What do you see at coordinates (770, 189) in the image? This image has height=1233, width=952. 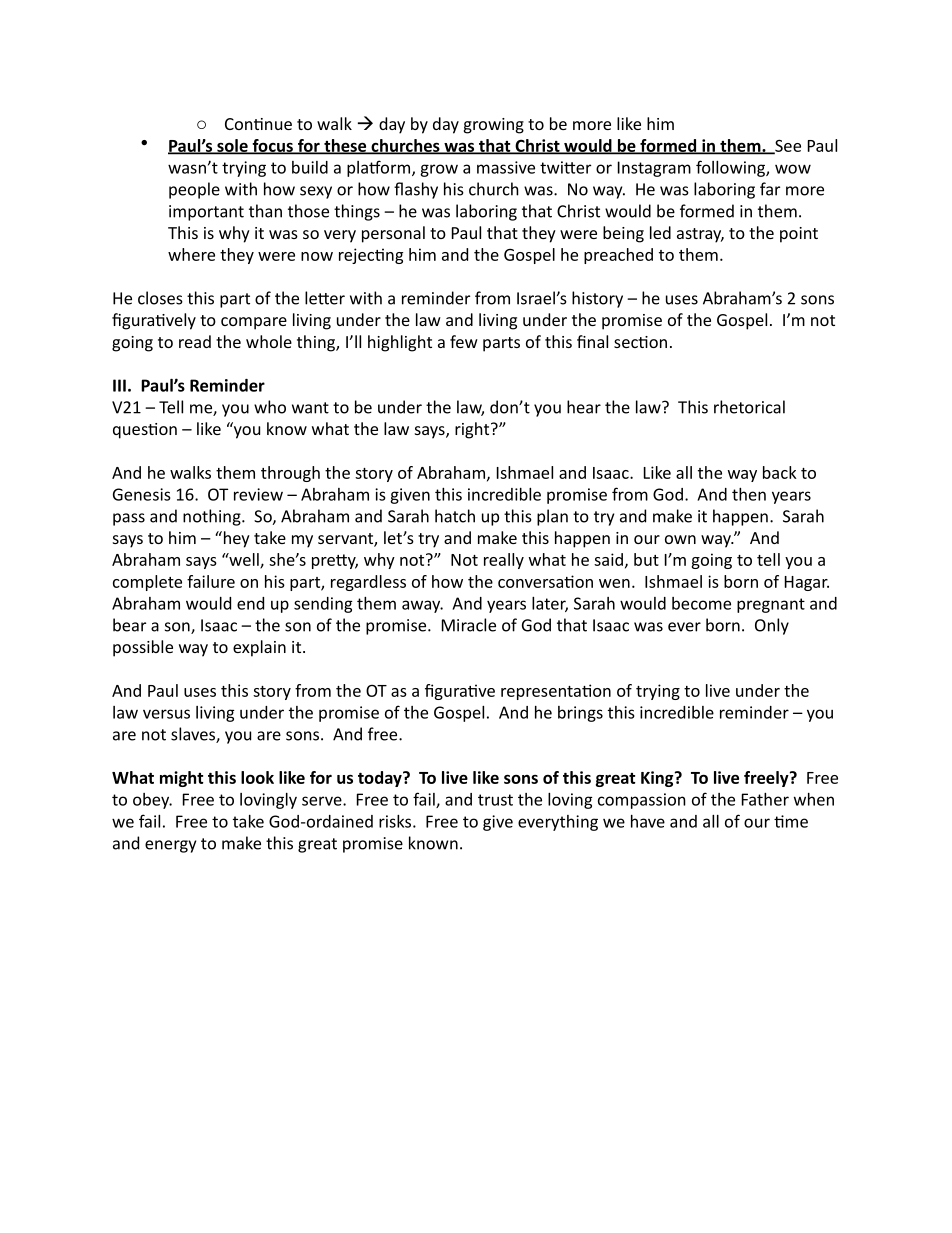 I see `far` at bounding box center [770, 189].
